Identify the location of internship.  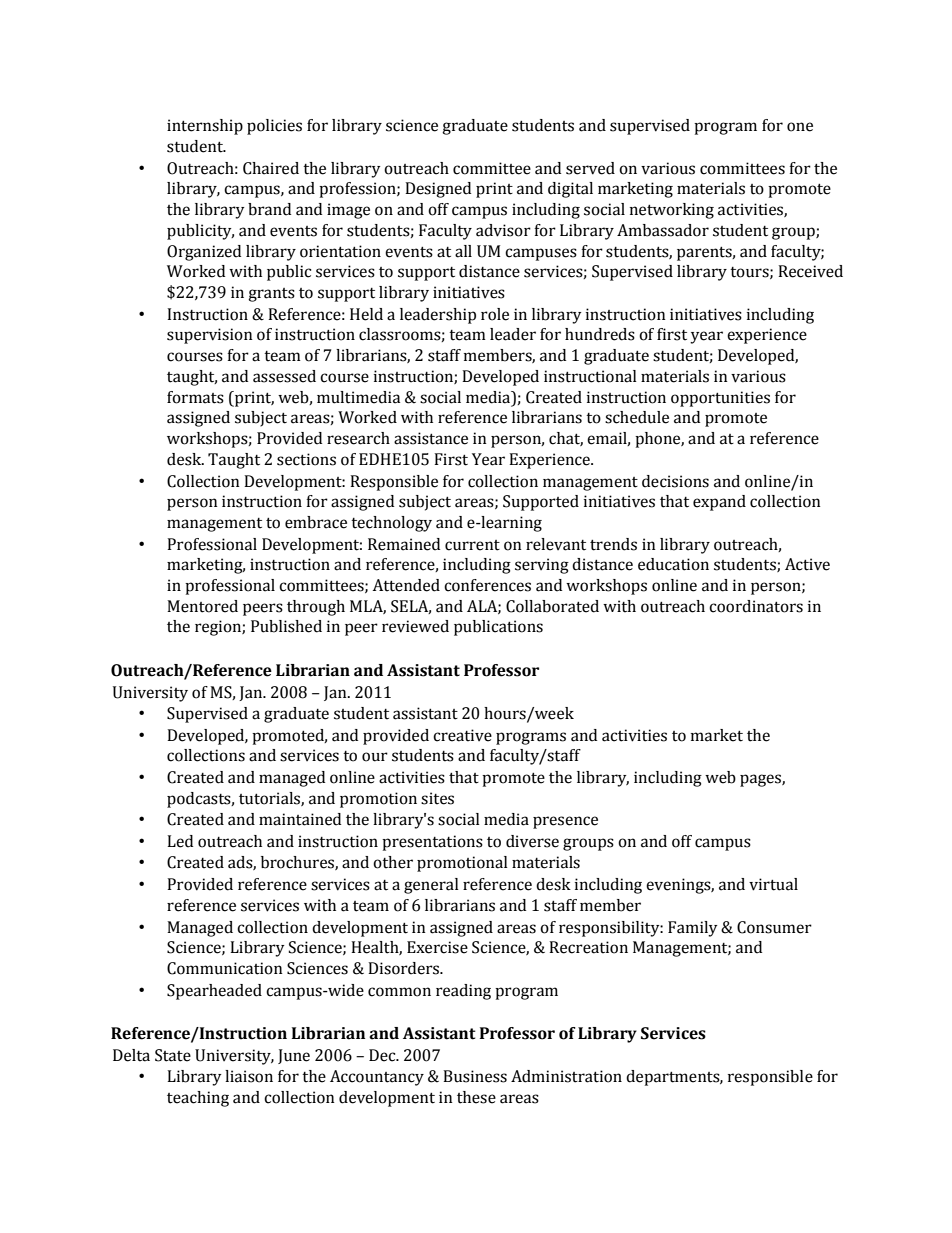
(205, 127).
